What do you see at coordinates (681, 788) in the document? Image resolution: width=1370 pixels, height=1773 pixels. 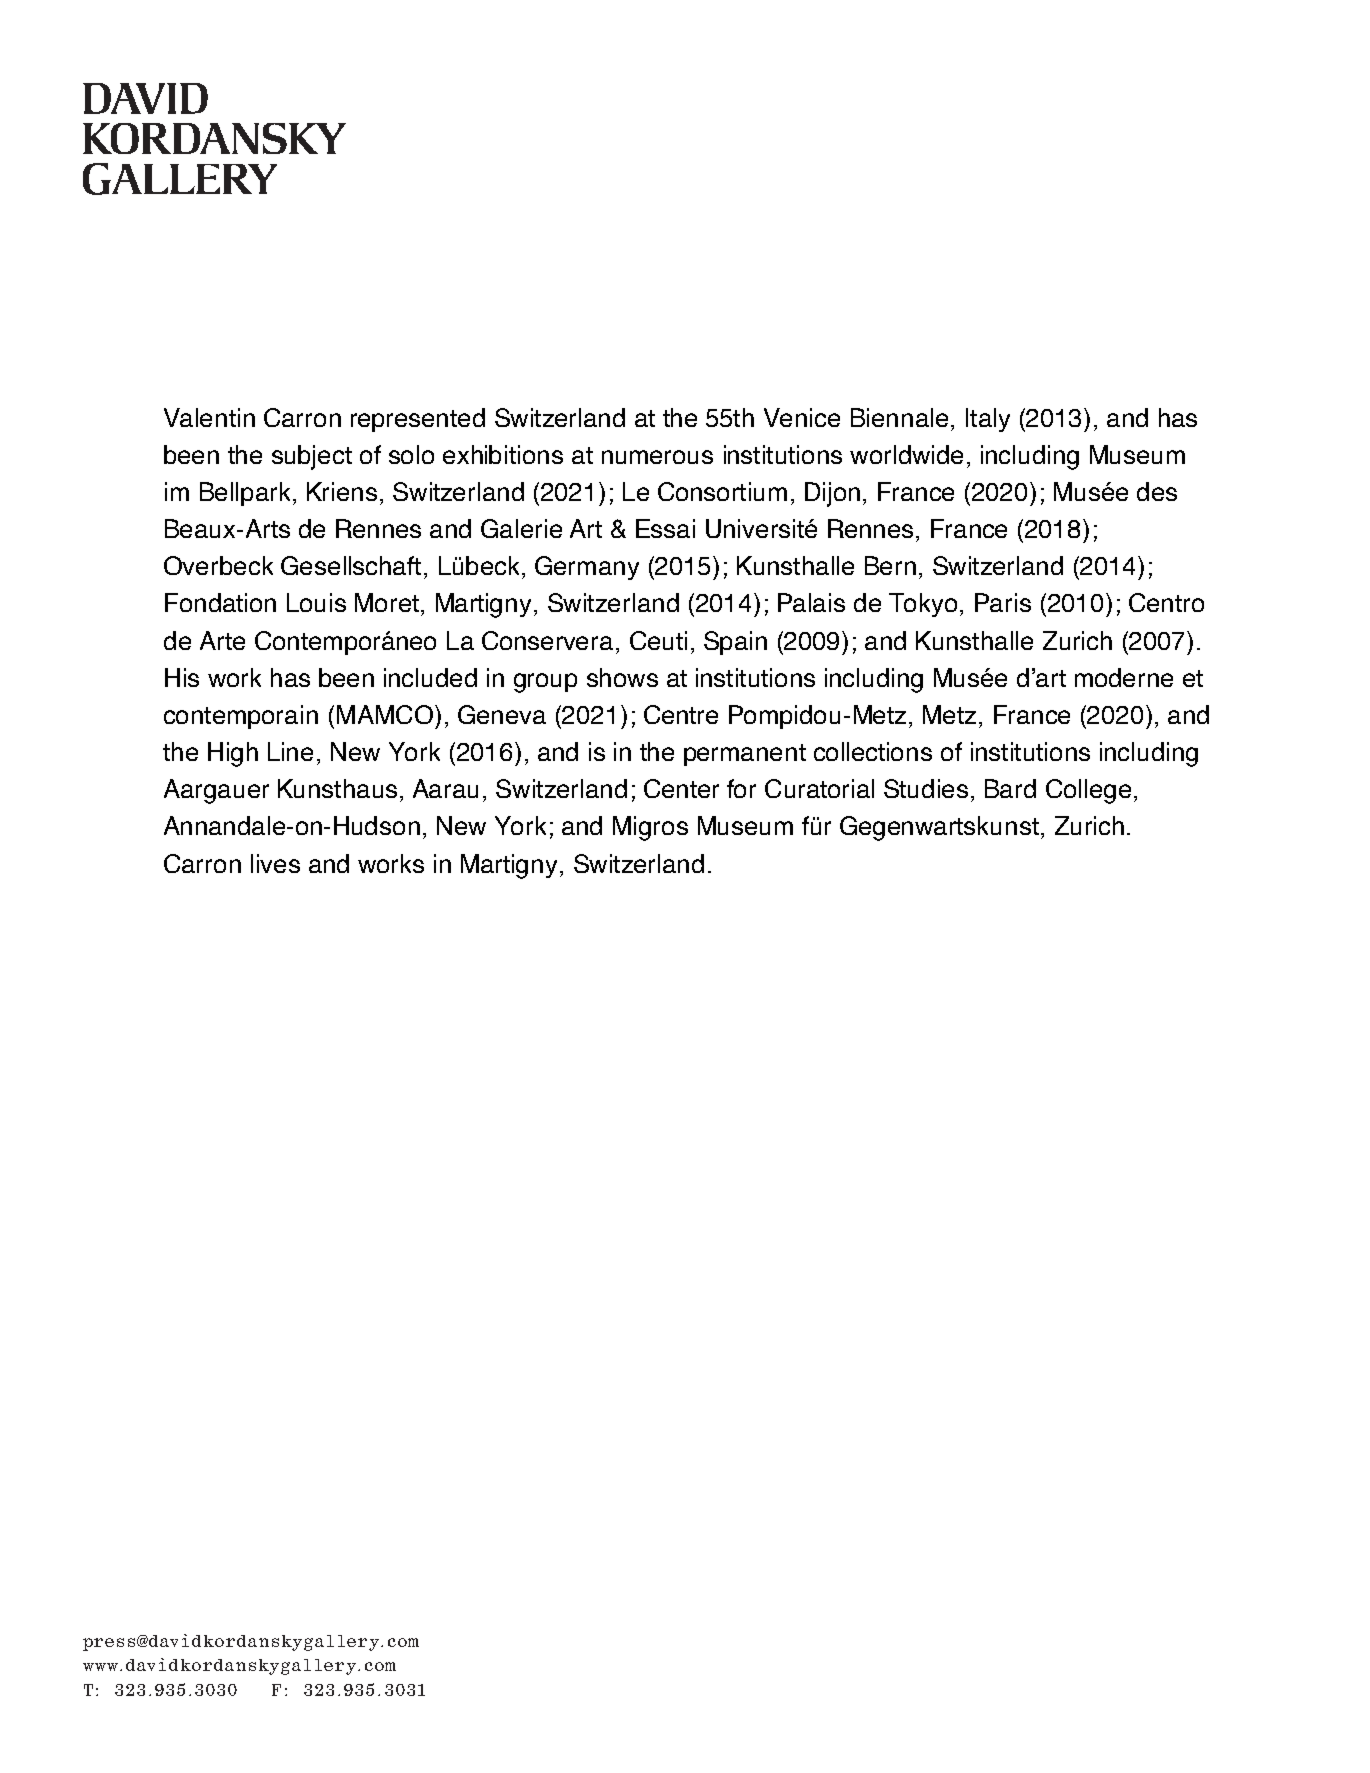 I see `Center` at bounding box center [681, 788].
